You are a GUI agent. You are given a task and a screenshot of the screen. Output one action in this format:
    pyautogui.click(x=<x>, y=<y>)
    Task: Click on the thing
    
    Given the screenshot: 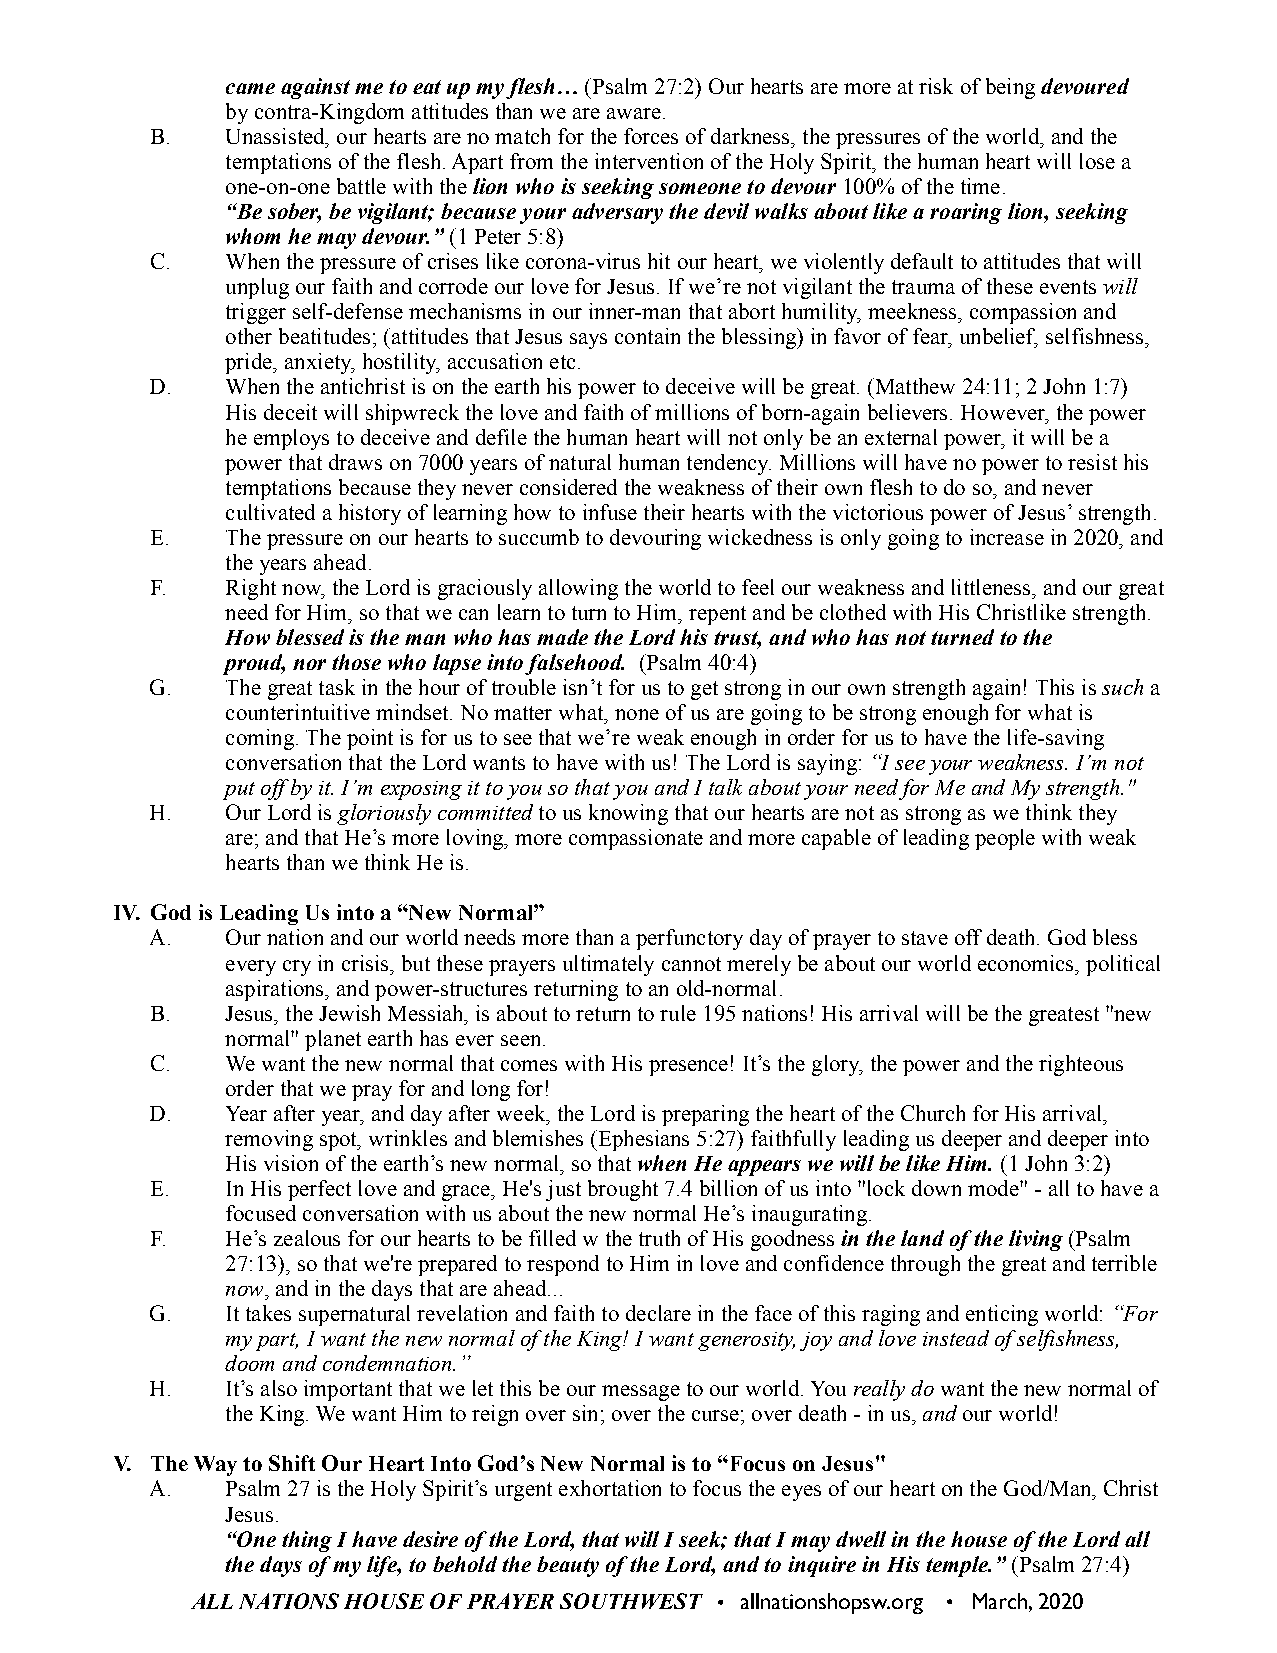 What is the action you would take?
    pyautogui.click(x=307, y=1541)
